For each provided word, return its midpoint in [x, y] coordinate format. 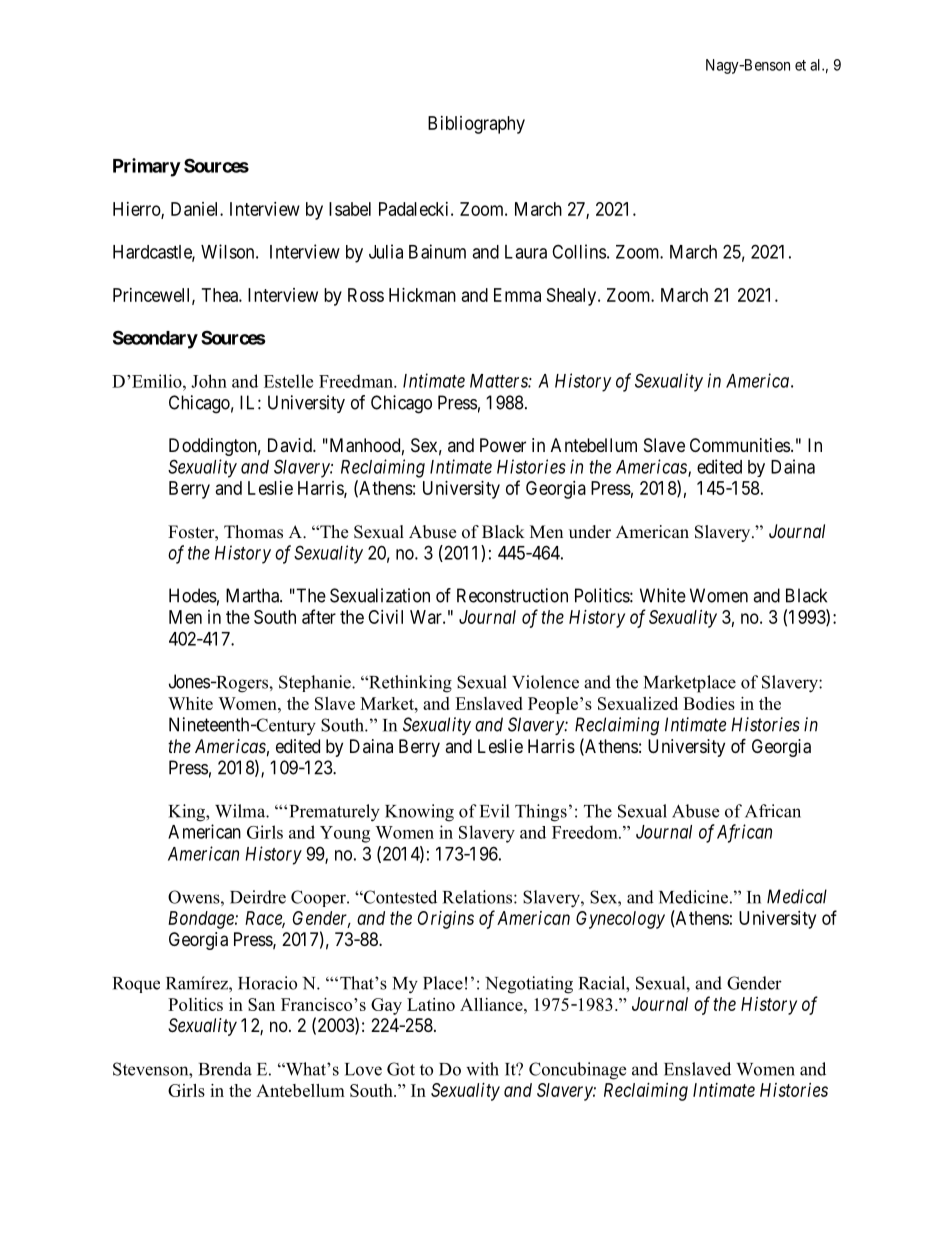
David [291, 445]
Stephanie [316, 683]
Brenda [225, 1069]
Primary [147, 167]
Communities [740, 445]
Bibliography [476, 125]
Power [503, 445]
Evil [495, 811]
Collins [579, 251]
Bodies [709, 703]
